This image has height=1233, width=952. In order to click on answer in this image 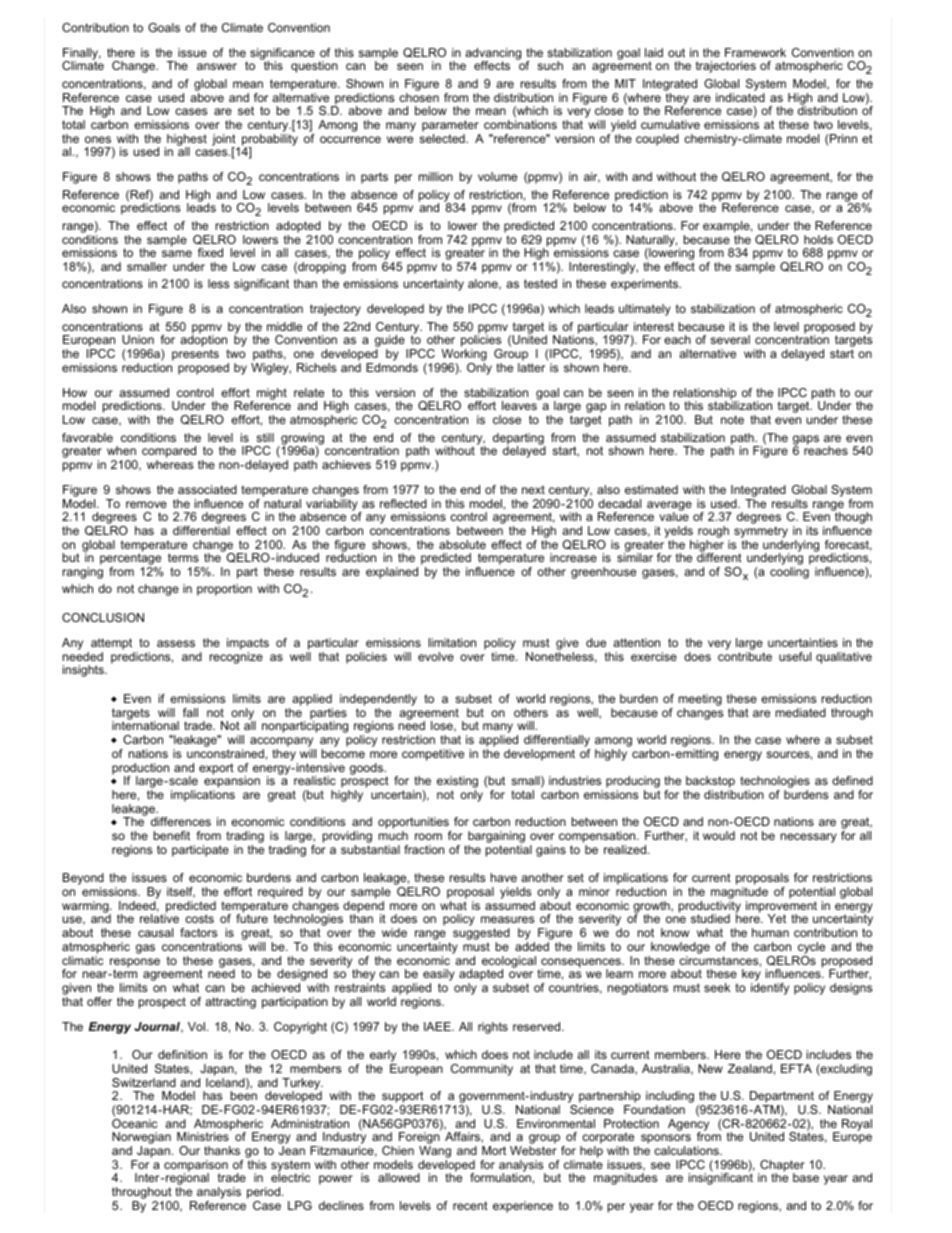, I will do `click(217, 66)`.
